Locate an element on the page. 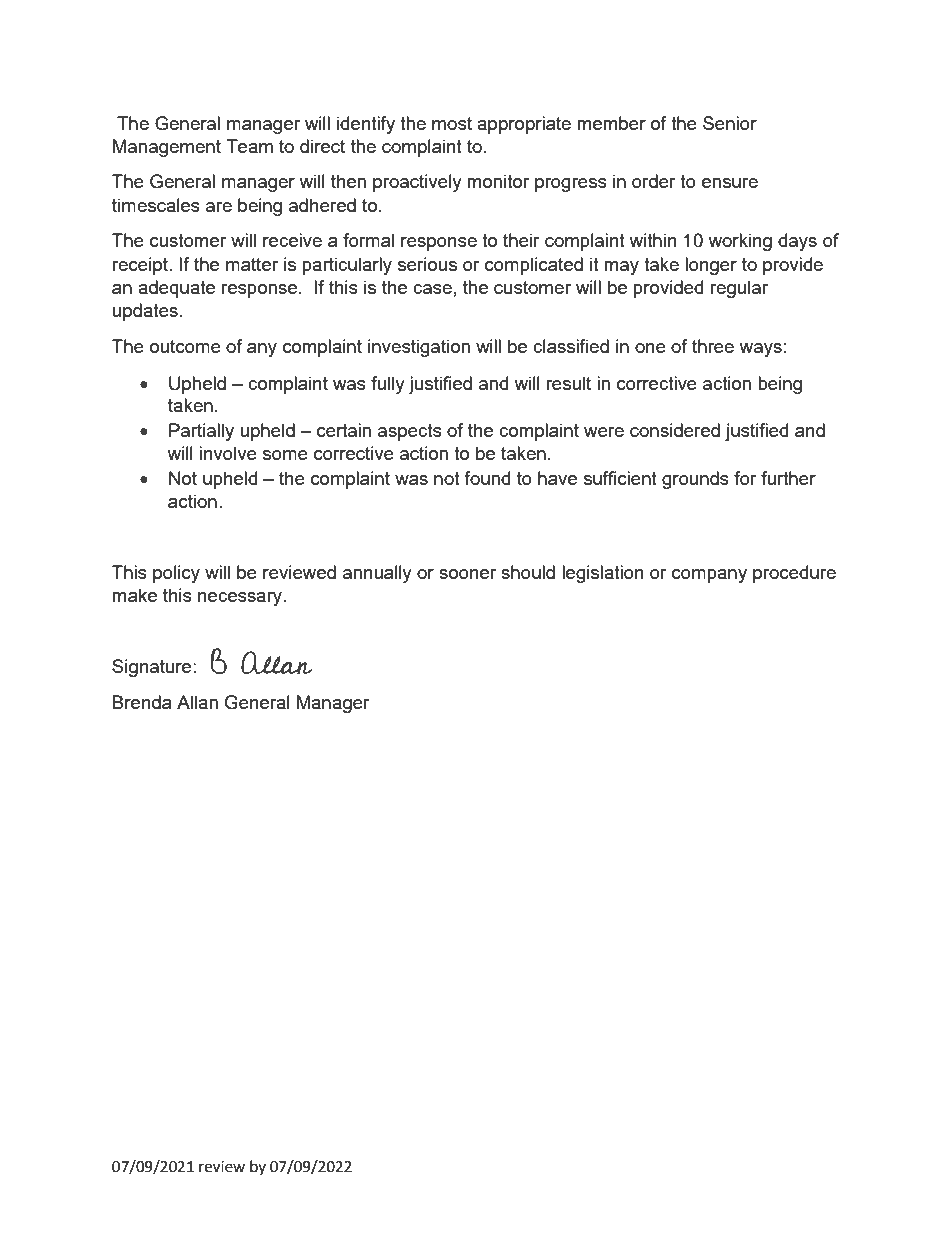 The width and height of the image is (952, 1233). Partially is located at coordinates (201, 432).
